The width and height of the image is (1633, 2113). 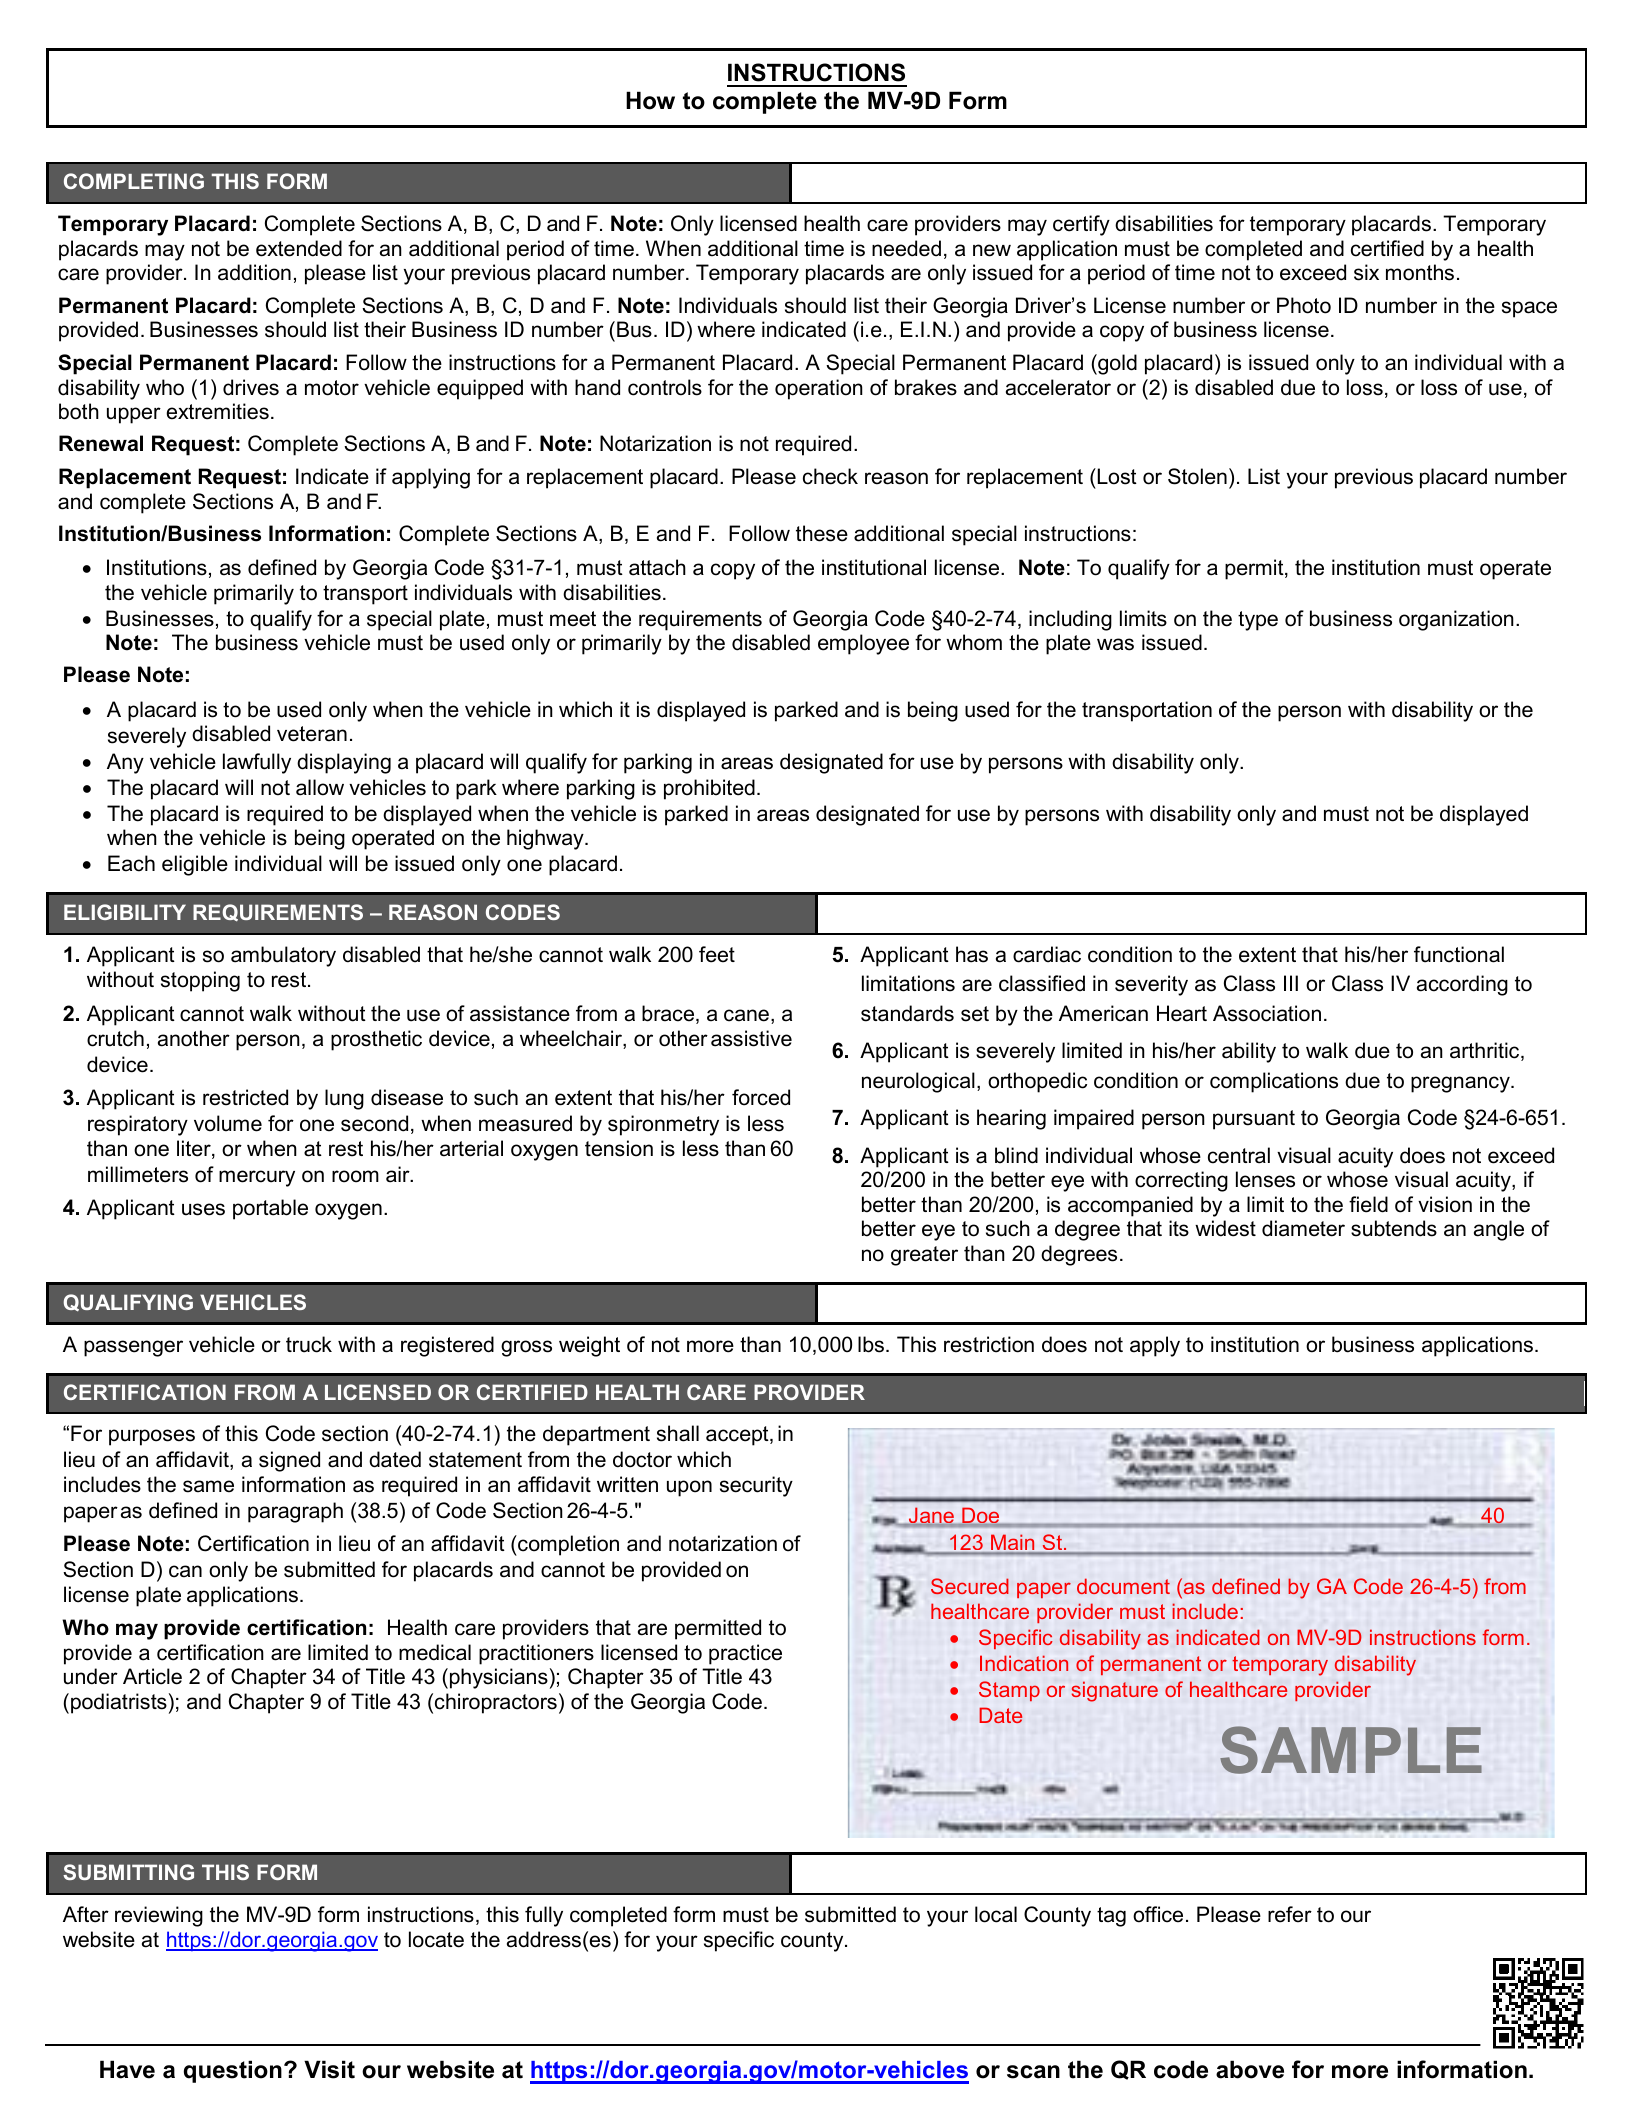 What do you see at coordinates (134, 181) in the image?
I see `COMPLETING` at bounding box center [134, 181].
